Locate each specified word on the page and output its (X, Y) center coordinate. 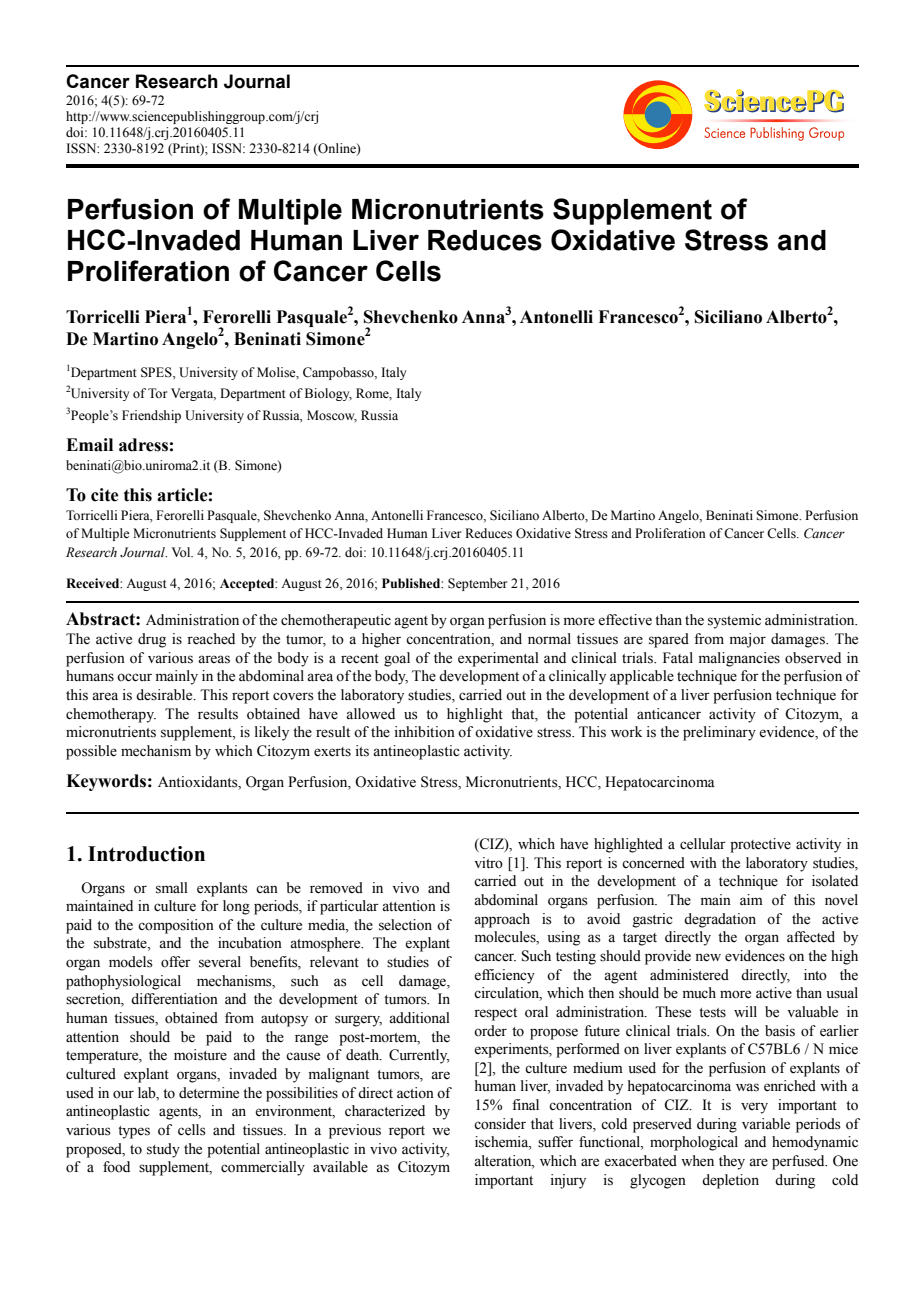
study (163, 1150)
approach (502, 920)
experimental (498, 659)
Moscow (332, 416)
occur (134, 677)
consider (500, 1124)
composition (176, 926)
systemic (734, 621)
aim (751, 899)
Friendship (151, 416)
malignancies (739, 659)
